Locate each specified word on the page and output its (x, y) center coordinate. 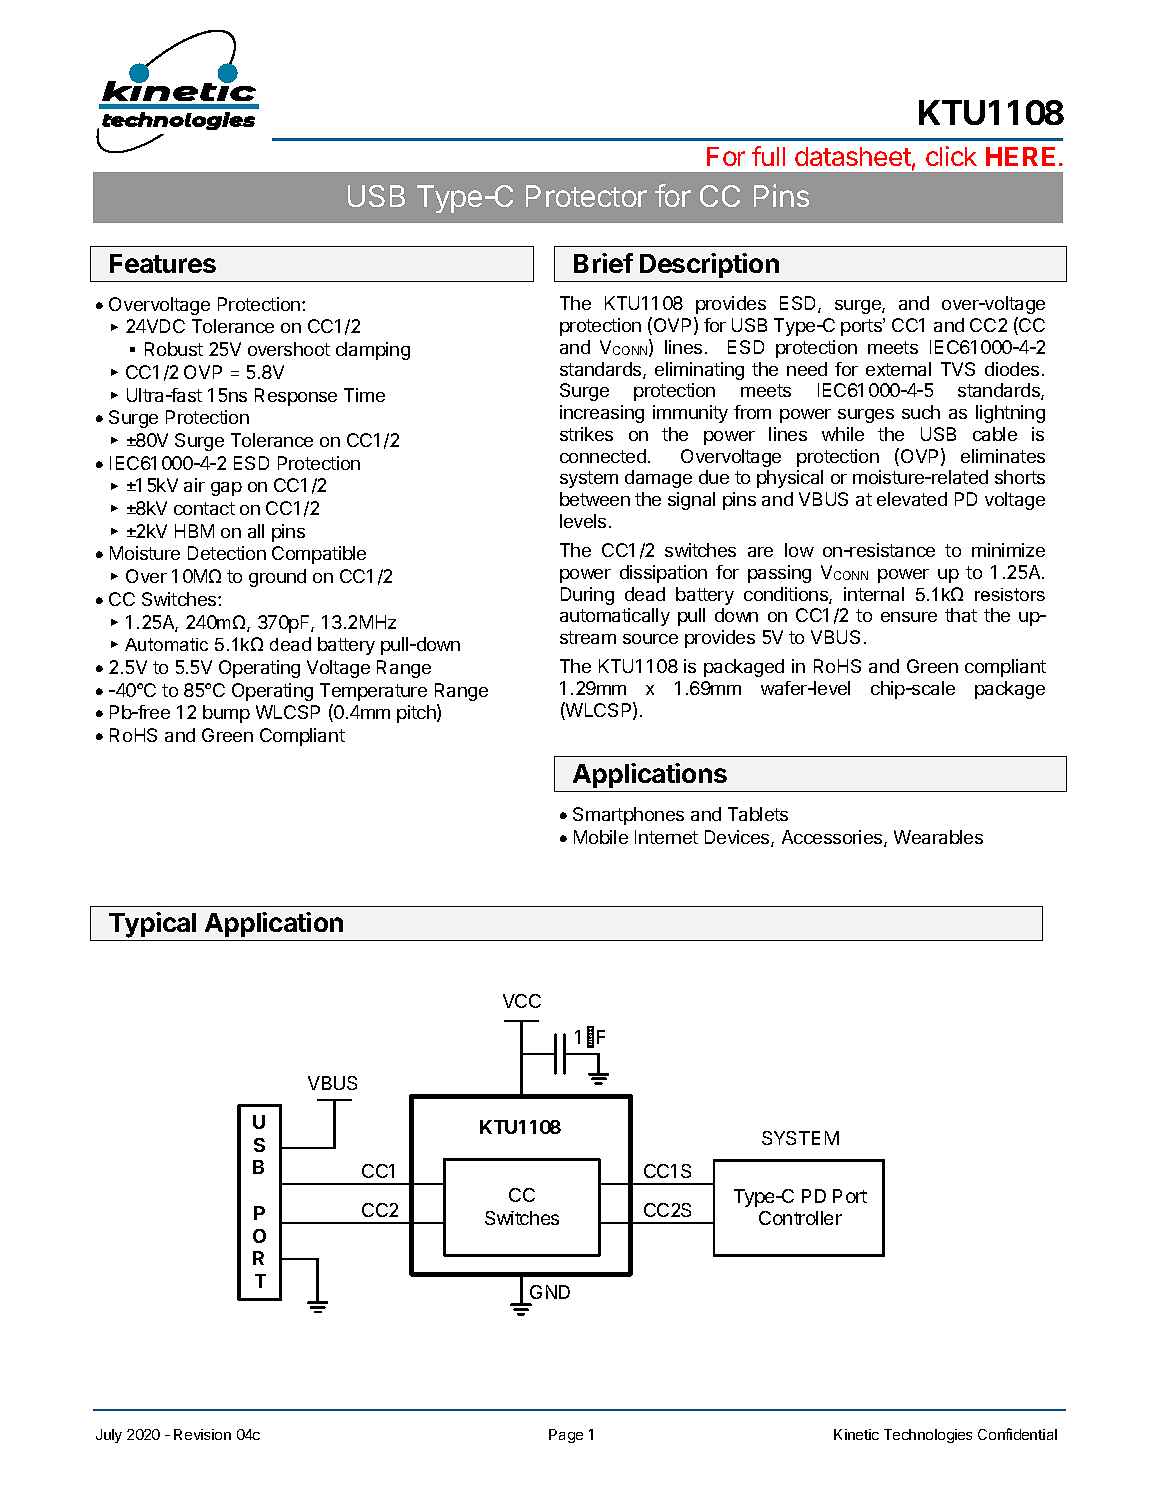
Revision (202, 1434)
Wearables (938, 837)
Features (163, 263)
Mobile (601, 837)
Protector (586, 196)
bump (226, 714)
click (951, 156)
